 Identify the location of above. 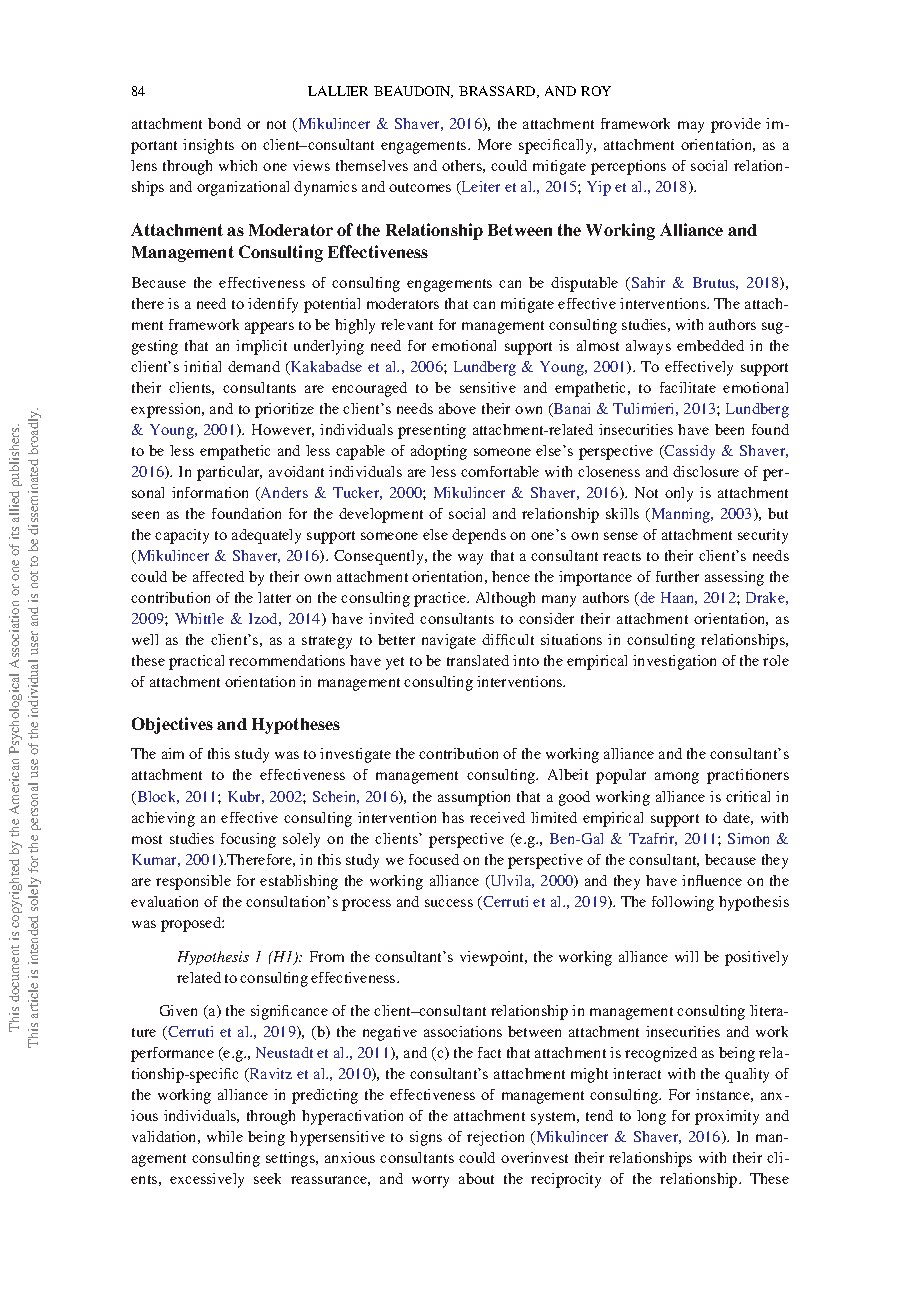
(457, 408).
